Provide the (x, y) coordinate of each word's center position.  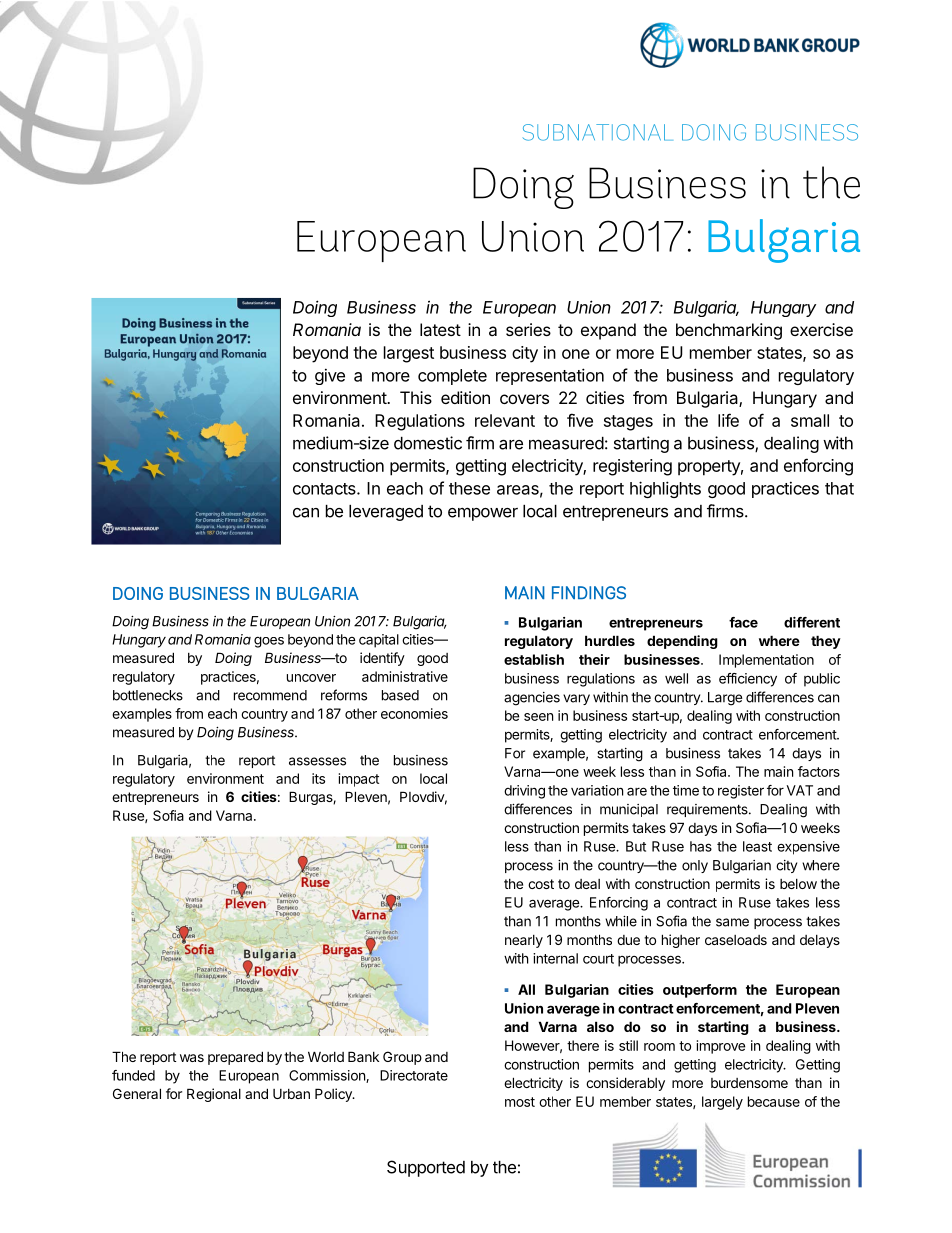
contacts (325, 489)
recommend (270, 695)
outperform (700, 991)
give (330, 376)
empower (483, 514)
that (839, 488)
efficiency (748, 680)
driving (524, 792)
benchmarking (729, 331)
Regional (214, 1095)
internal (555, 958)
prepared (235, 1058)
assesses (317, 761)
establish (534, 659)
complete (452, 377)
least (757, 846)
